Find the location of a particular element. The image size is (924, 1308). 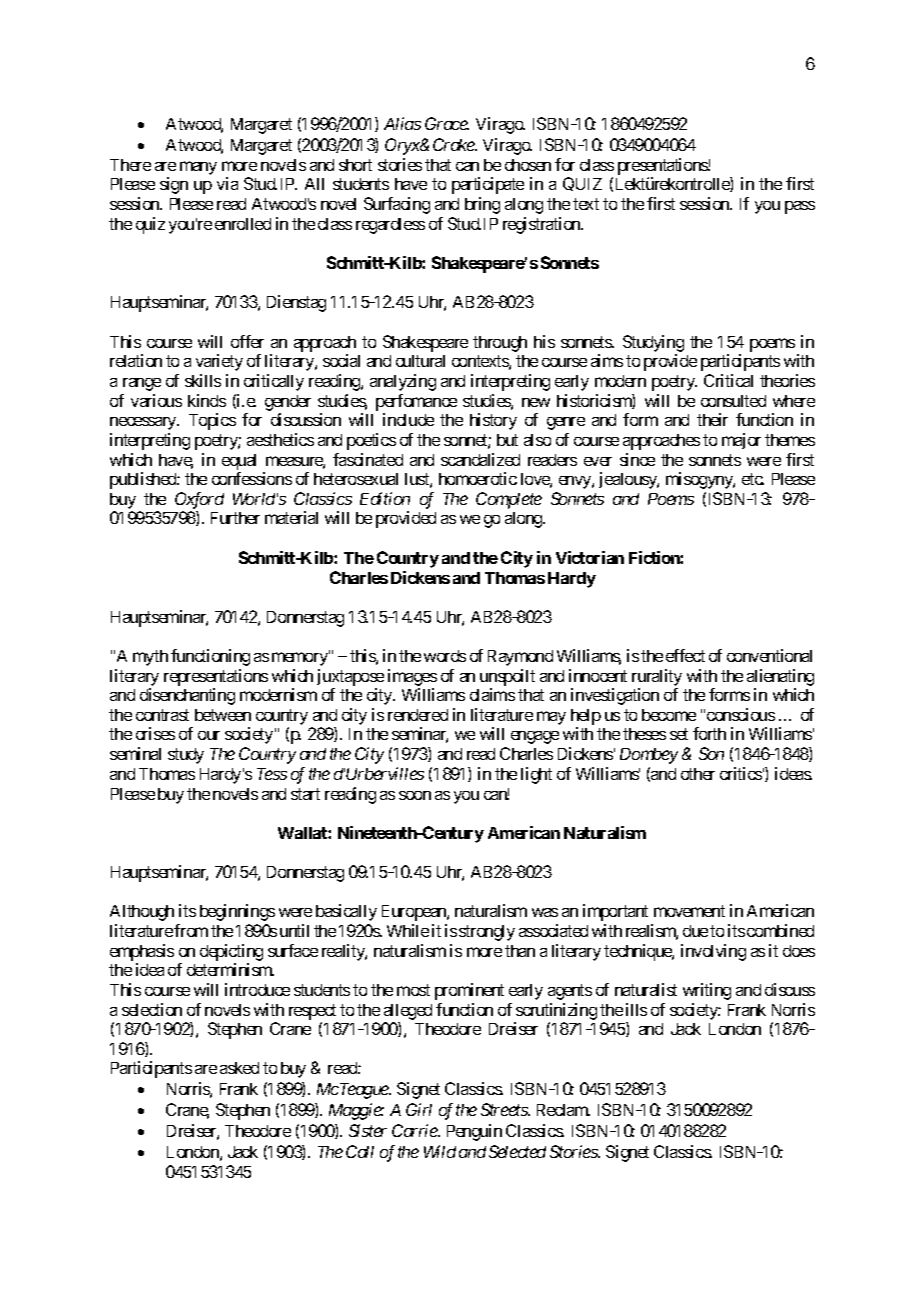

Tess is located at coordinates (272, 774).
